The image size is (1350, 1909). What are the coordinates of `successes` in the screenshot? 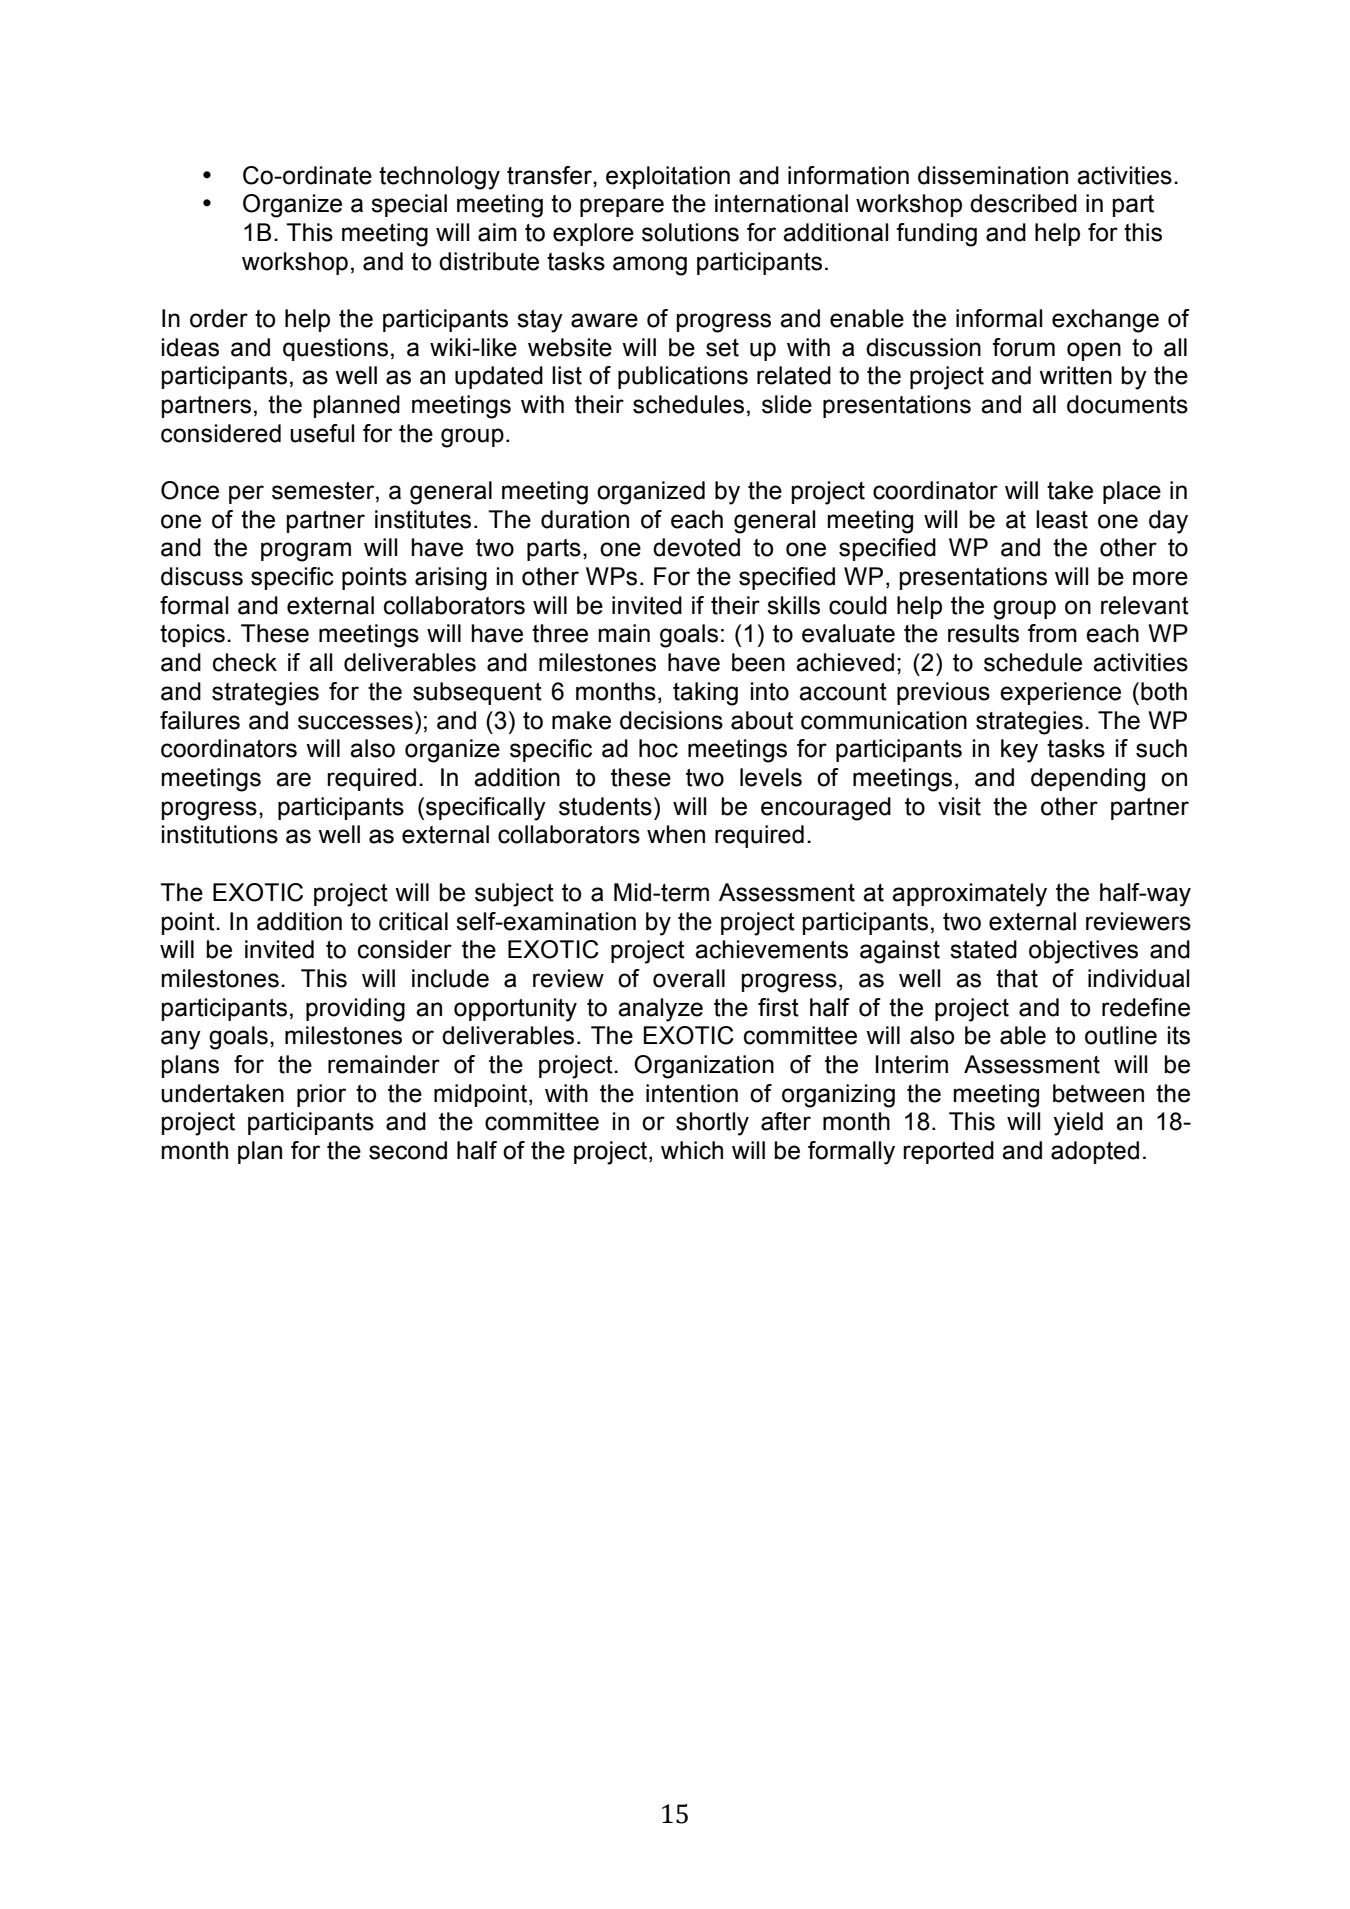 It's located at (355, 722).
